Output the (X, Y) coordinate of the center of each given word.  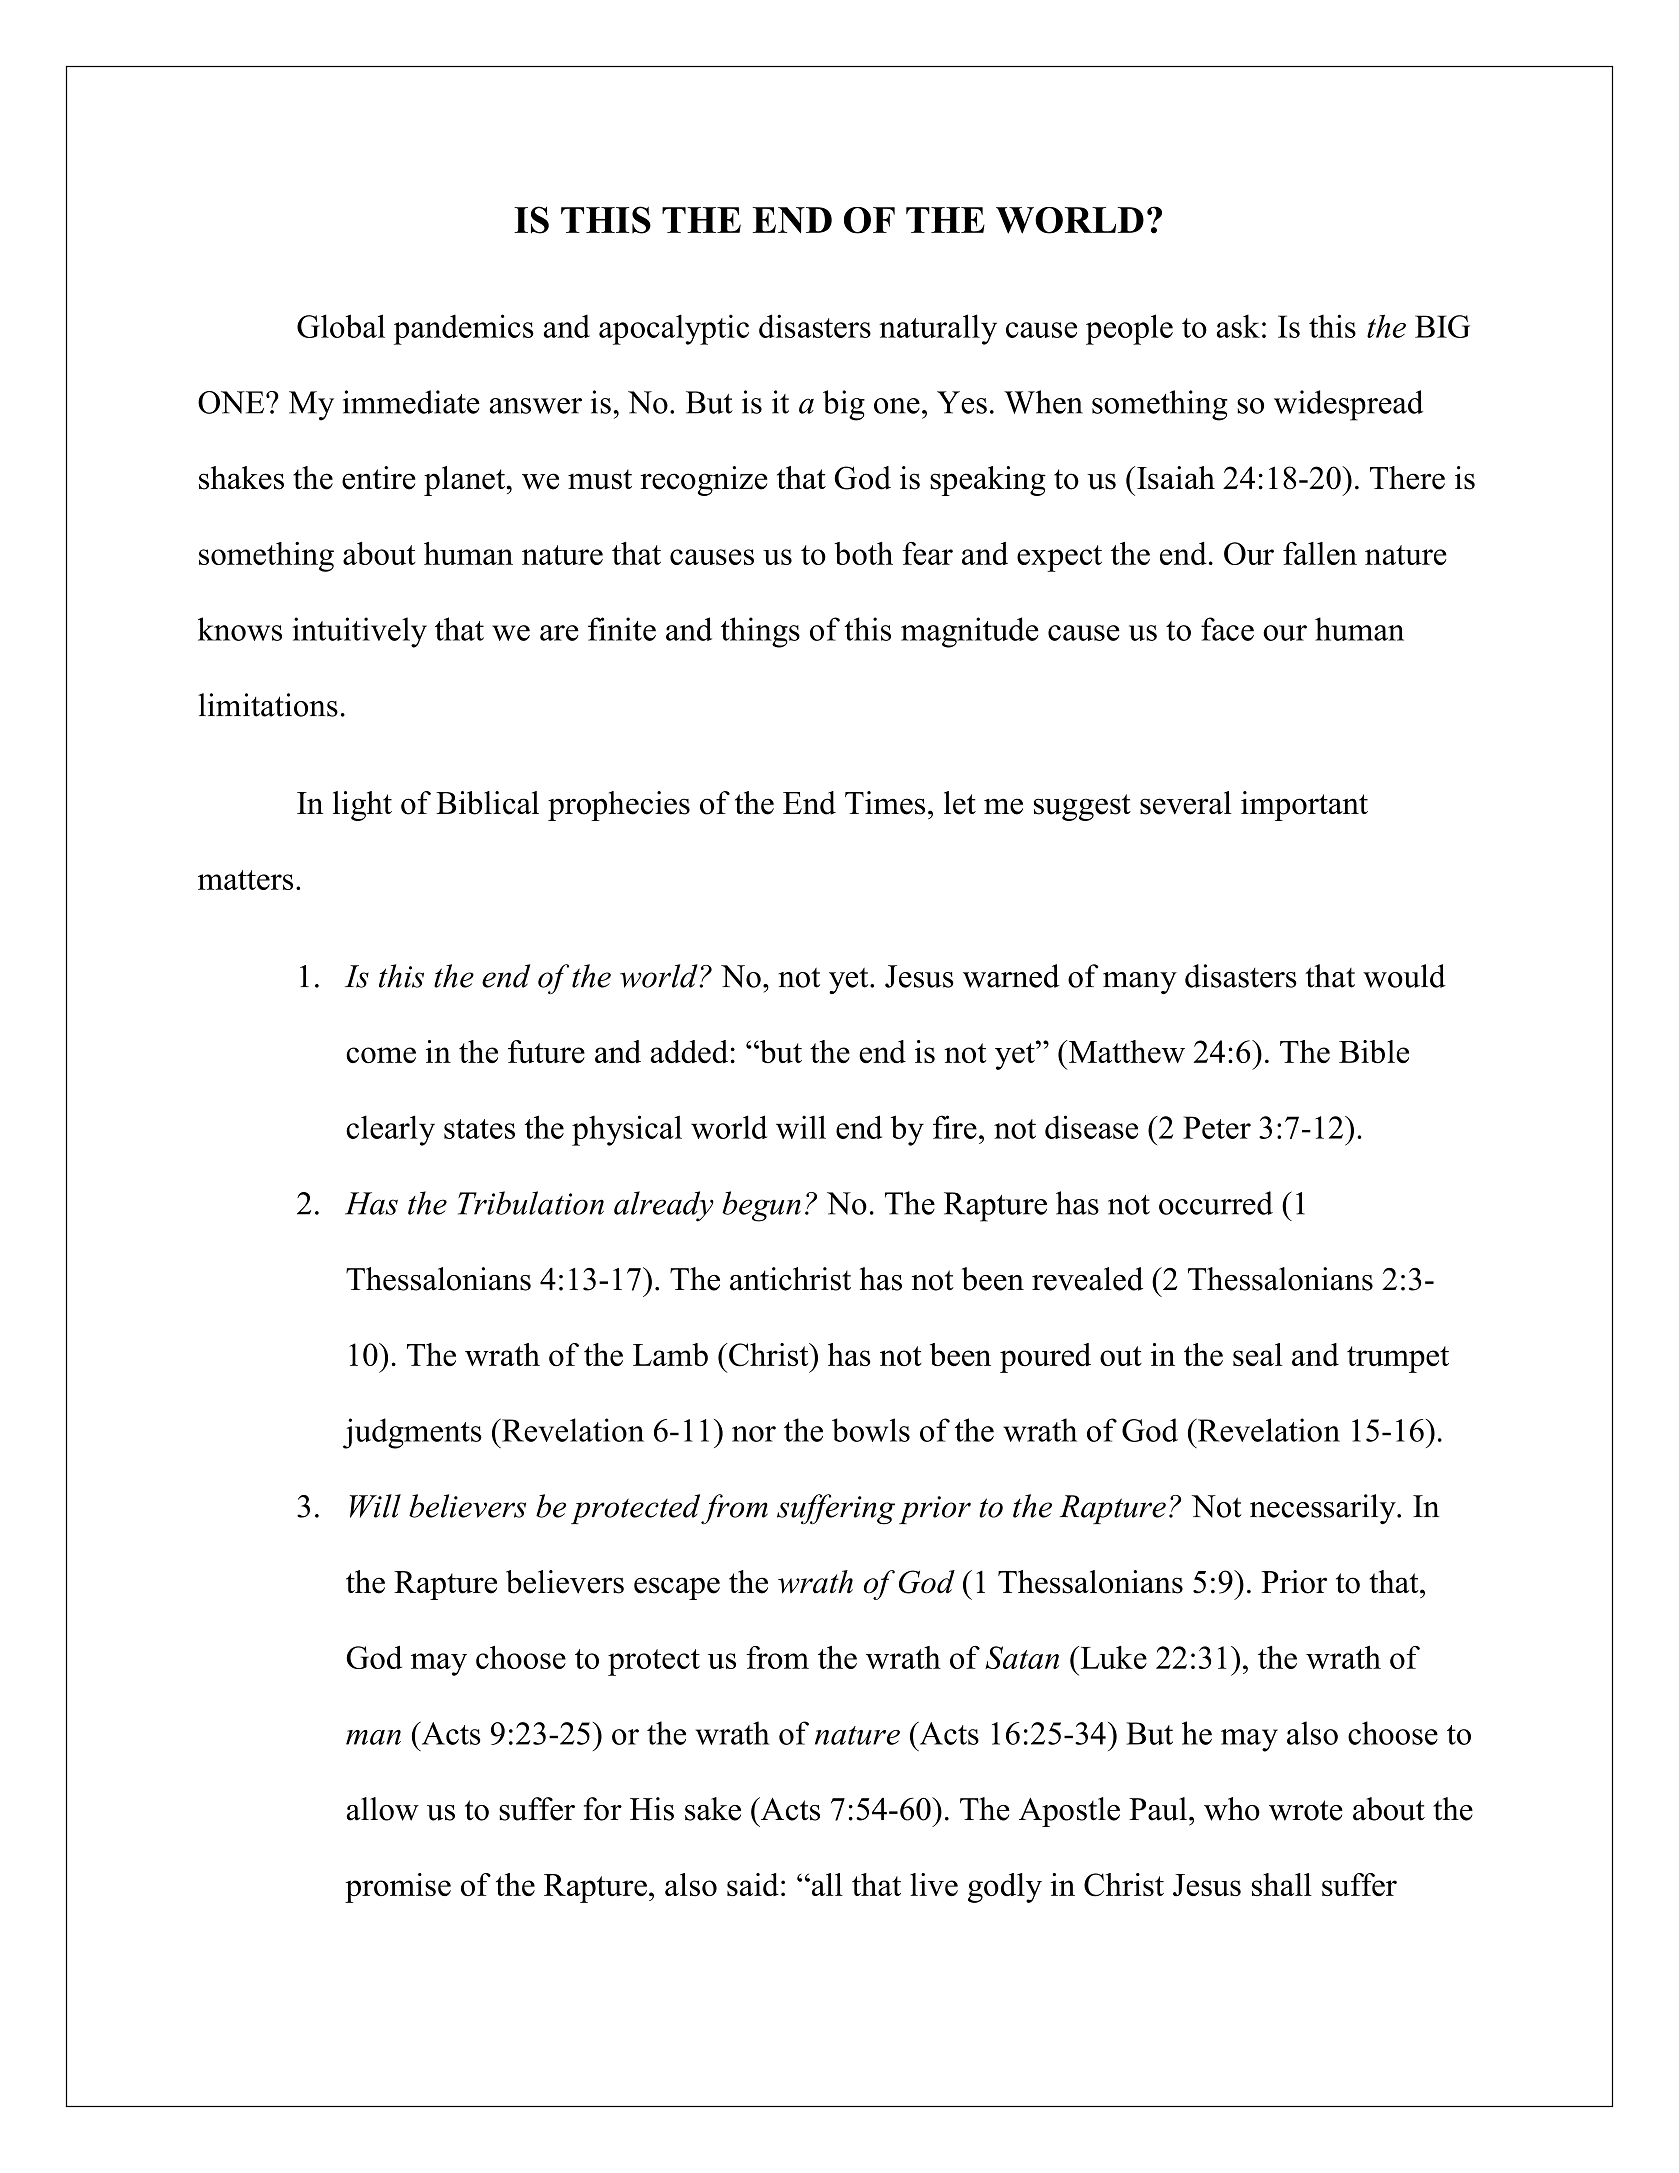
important (1304, 806)
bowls (871, 1430)
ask (1238, 326)
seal (1258, 1354)
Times (885, 803)
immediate (411, 402)
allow (383, 1809)
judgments (412, 1433)
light (362, 806)
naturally (938, 329)
